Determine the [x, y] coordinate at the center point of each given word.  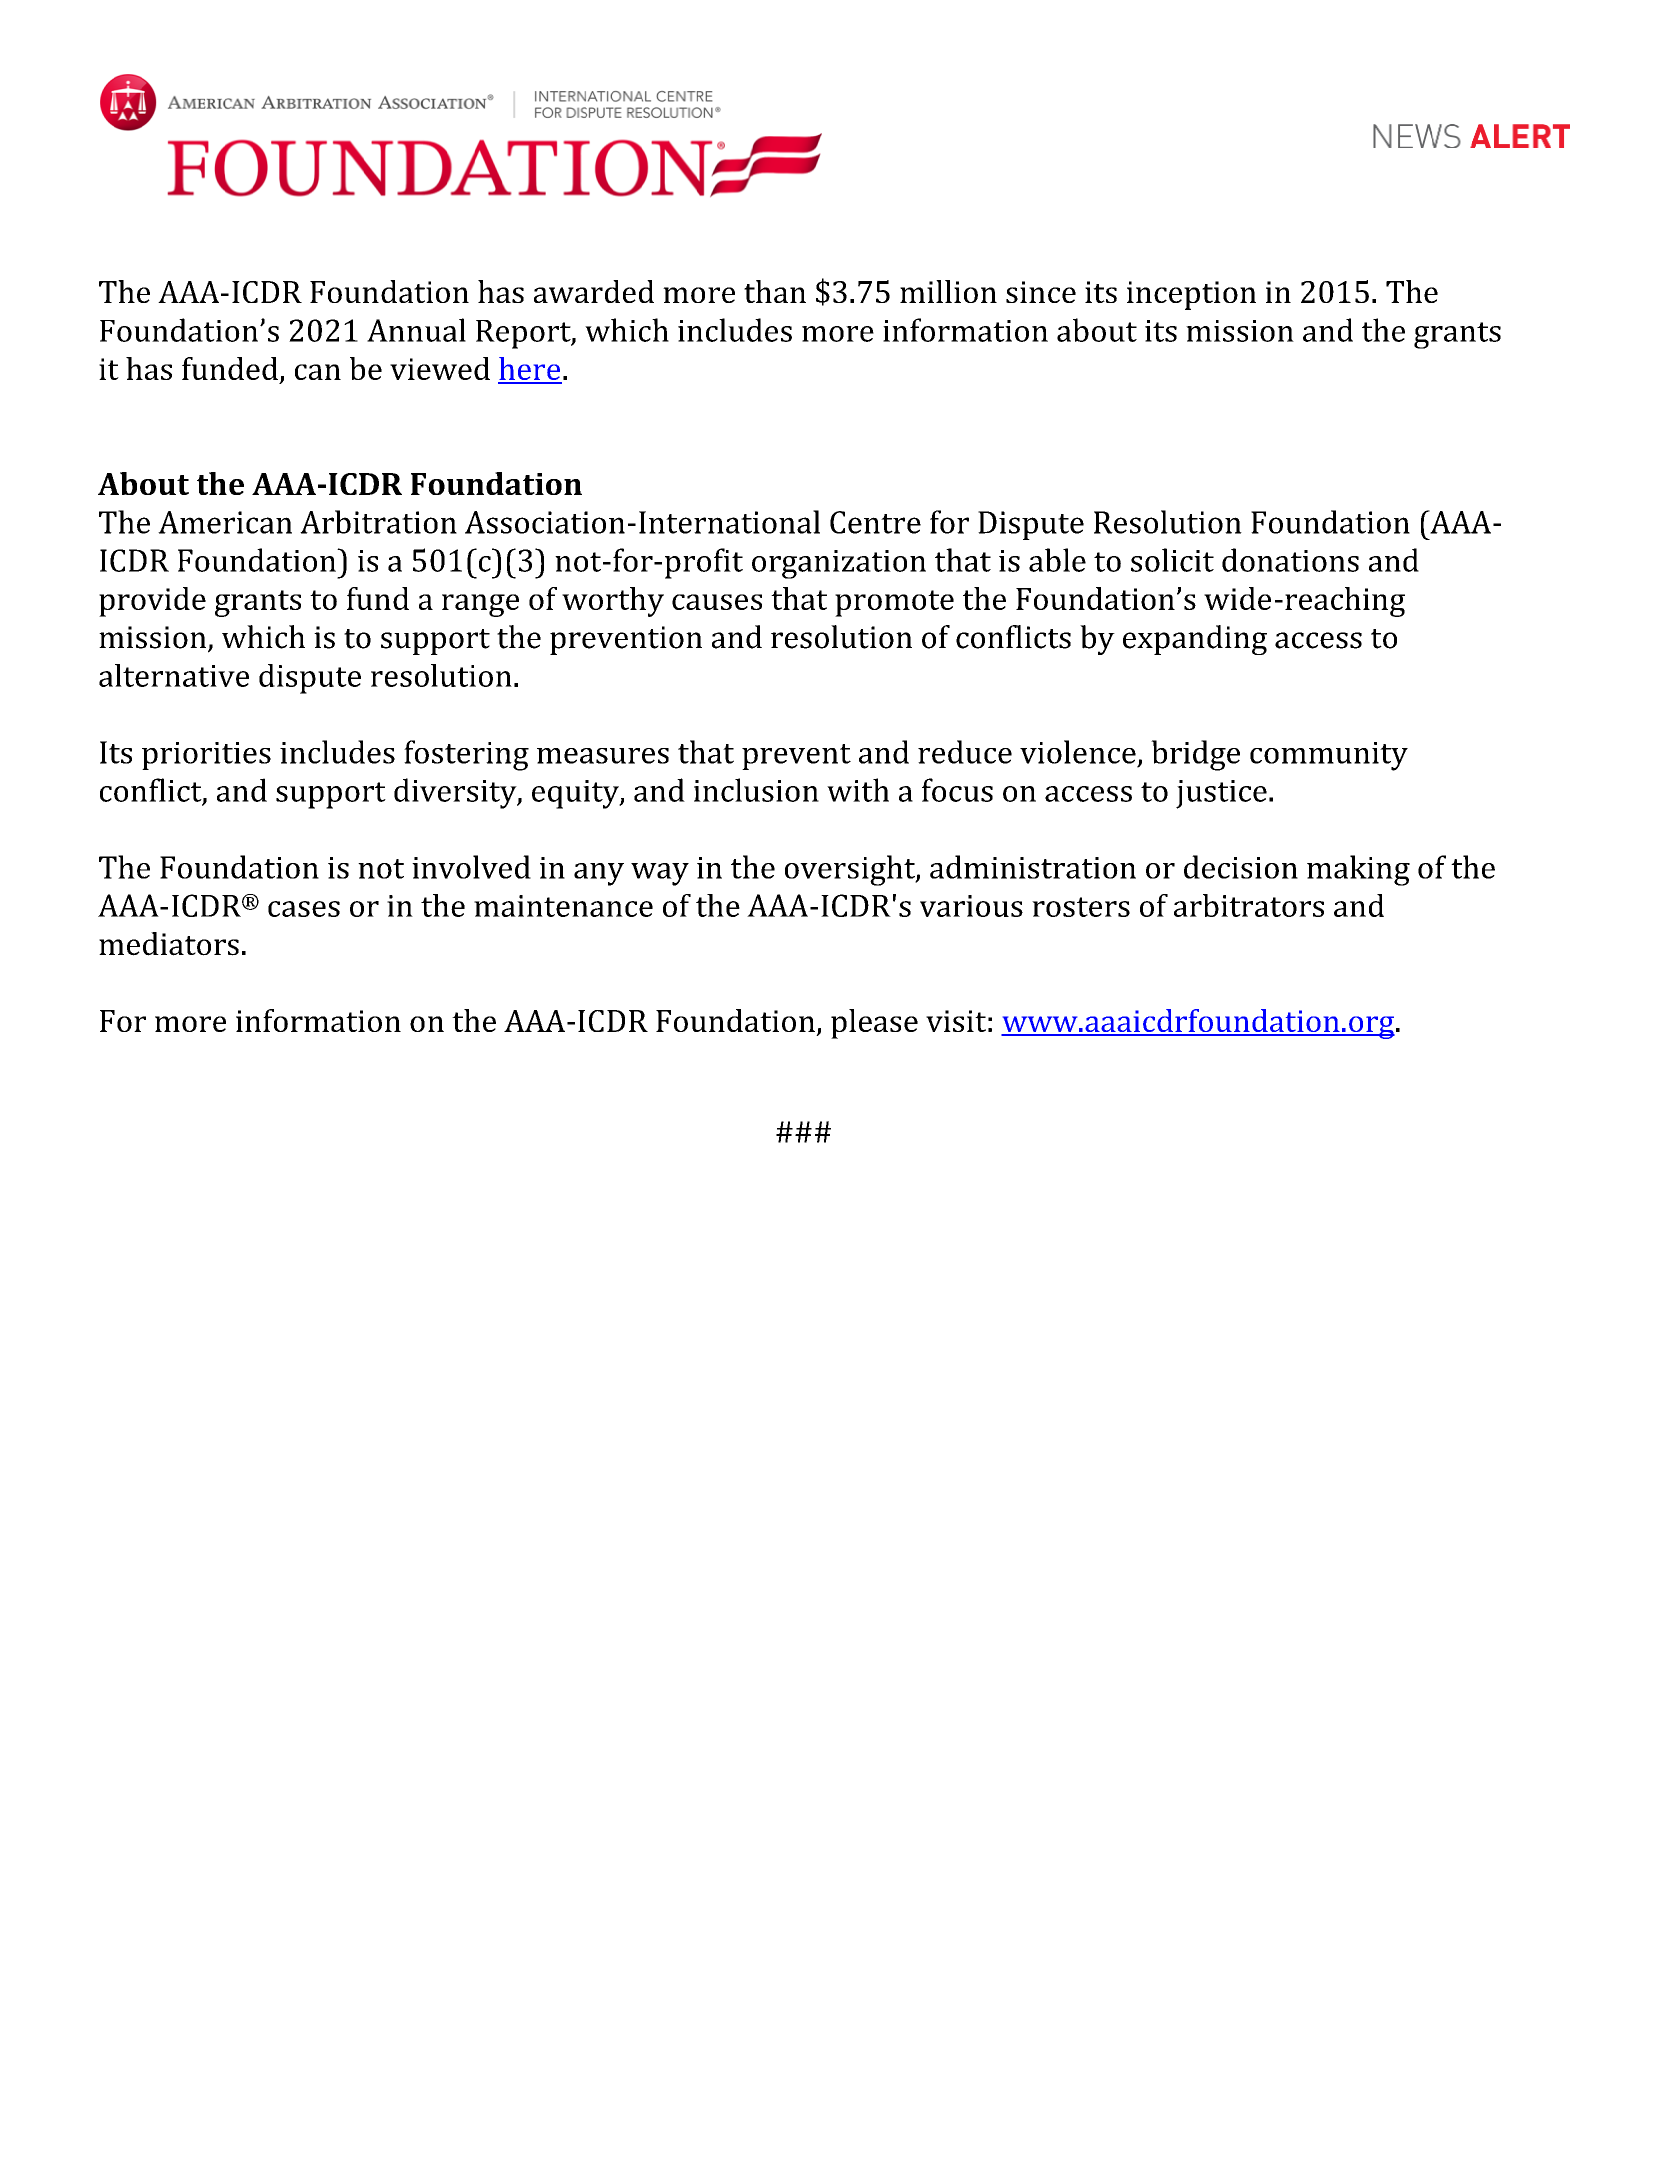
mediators [169, 944]
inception [1191, 295]
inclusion [756, 790]
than [775, 291]
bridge [1195, 755]
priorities [206, 756]
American [225, 522]
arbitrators [1249, 905]
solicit [1172, 560]
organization [839, 564]
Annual [416, 330]
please [874, 1024]
